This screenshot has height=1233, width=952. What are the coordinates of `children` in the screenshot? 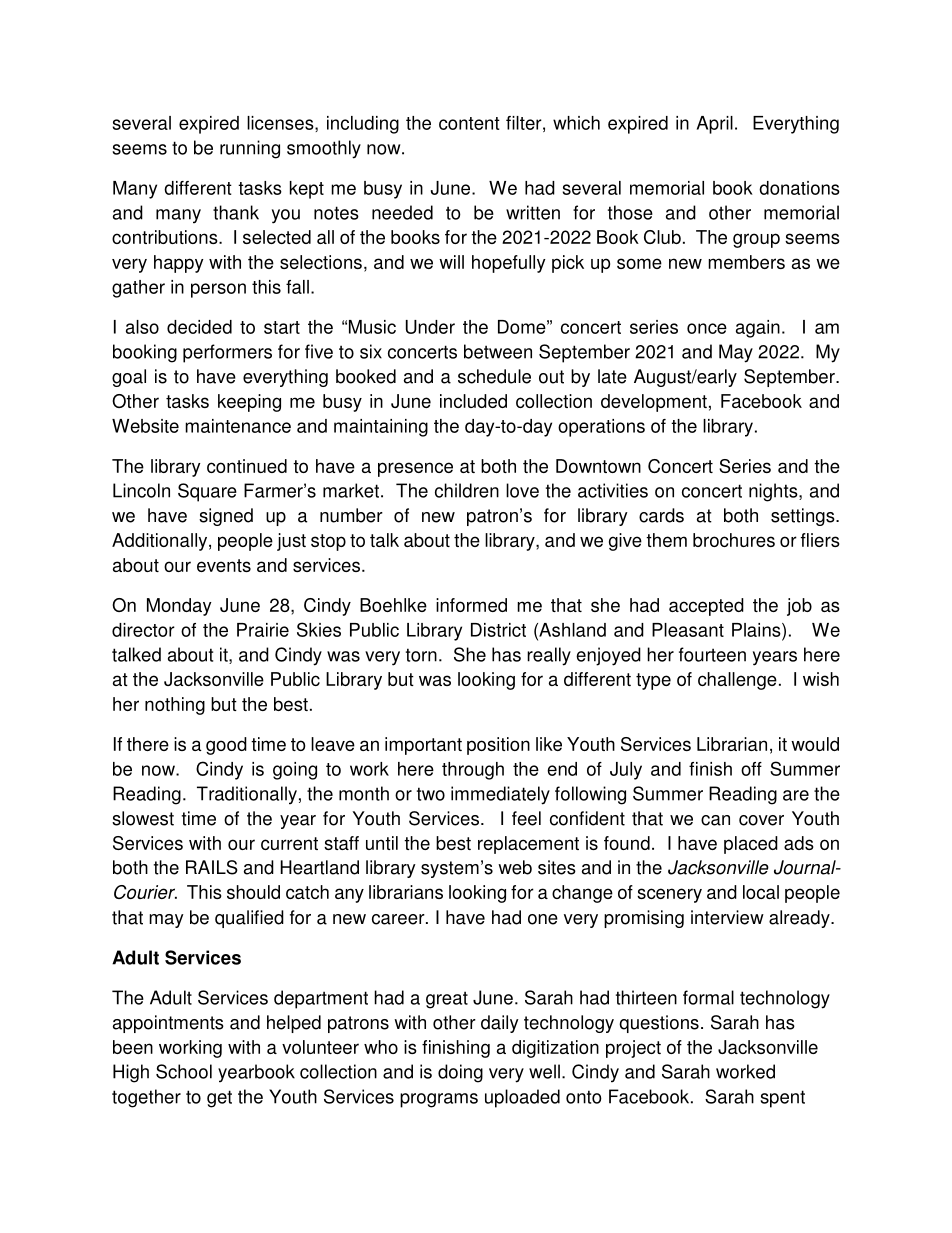 It's located at (467, 490).
